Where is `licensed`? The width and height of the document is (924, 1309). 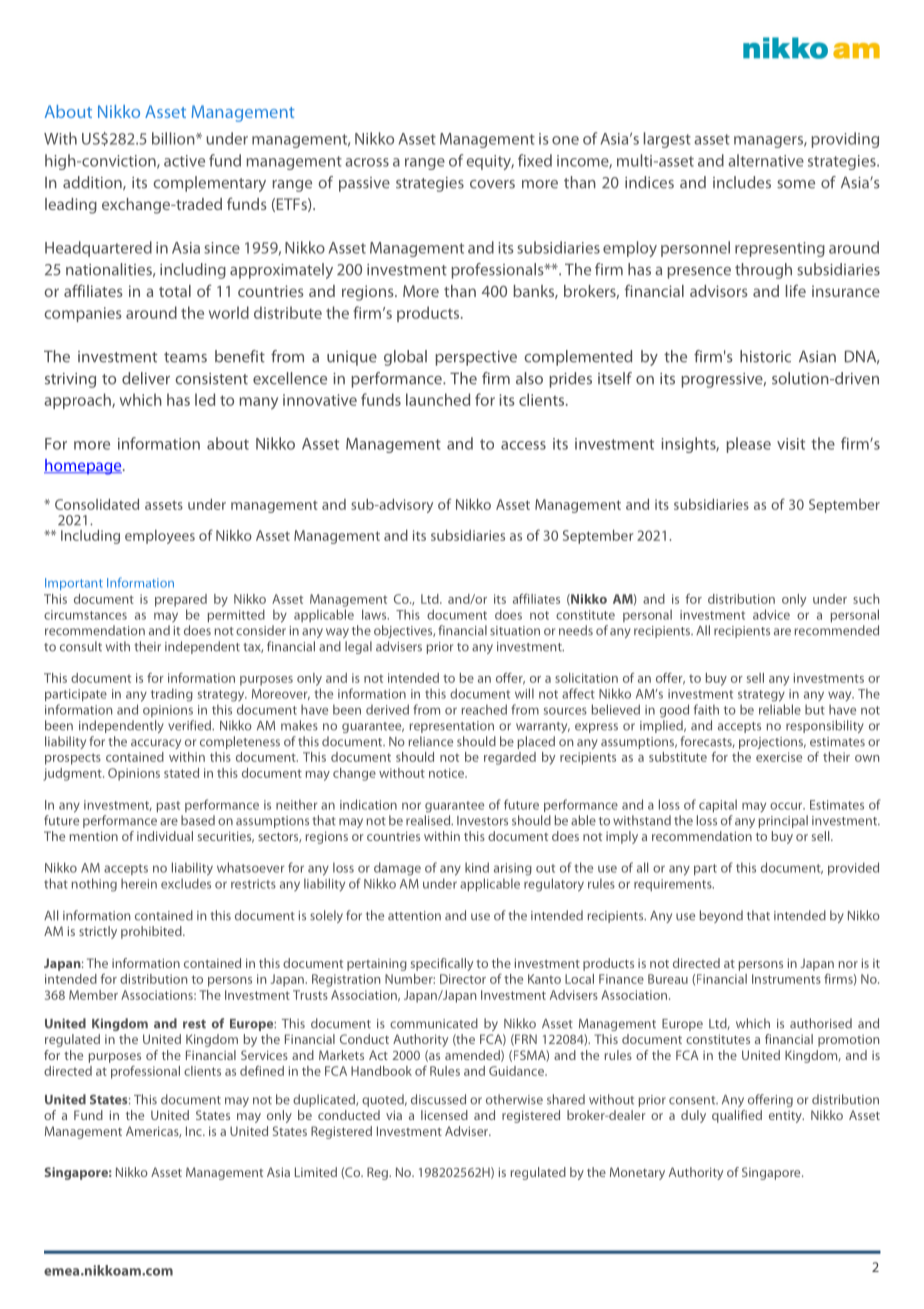 licensed is located at coordinates (444, 1115).
